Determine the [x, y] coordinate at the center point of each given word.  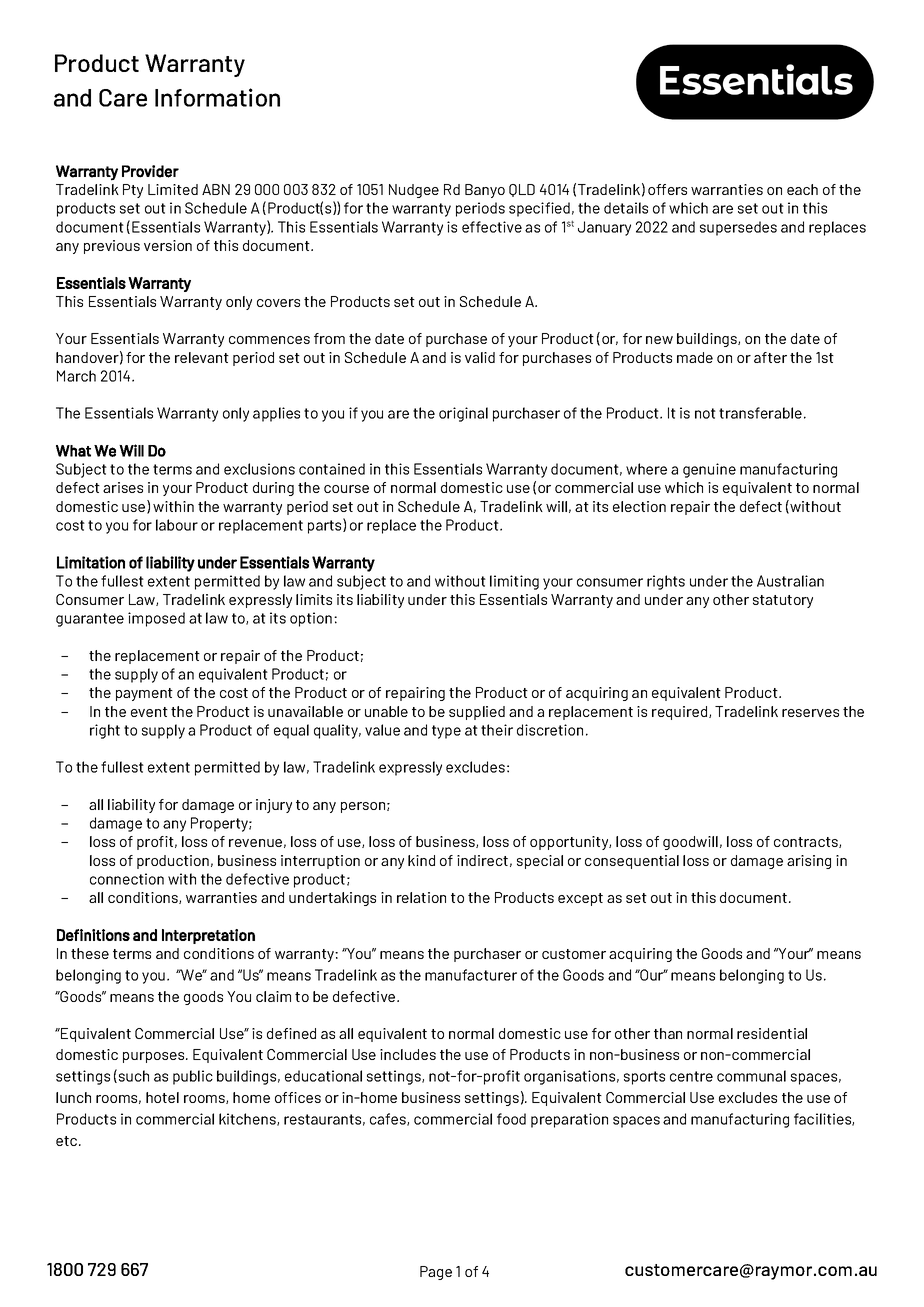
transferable [760, 413]
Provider [150, 171]
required [681, 713]
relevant [202, 357]
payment [144, 694]
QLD [522, 190]
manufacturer [471, 975]
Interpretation [208, 936]
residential [772, 1033]
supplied [477, 713]
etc [68, 1141]
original [463, 414]
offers [667, 189]
